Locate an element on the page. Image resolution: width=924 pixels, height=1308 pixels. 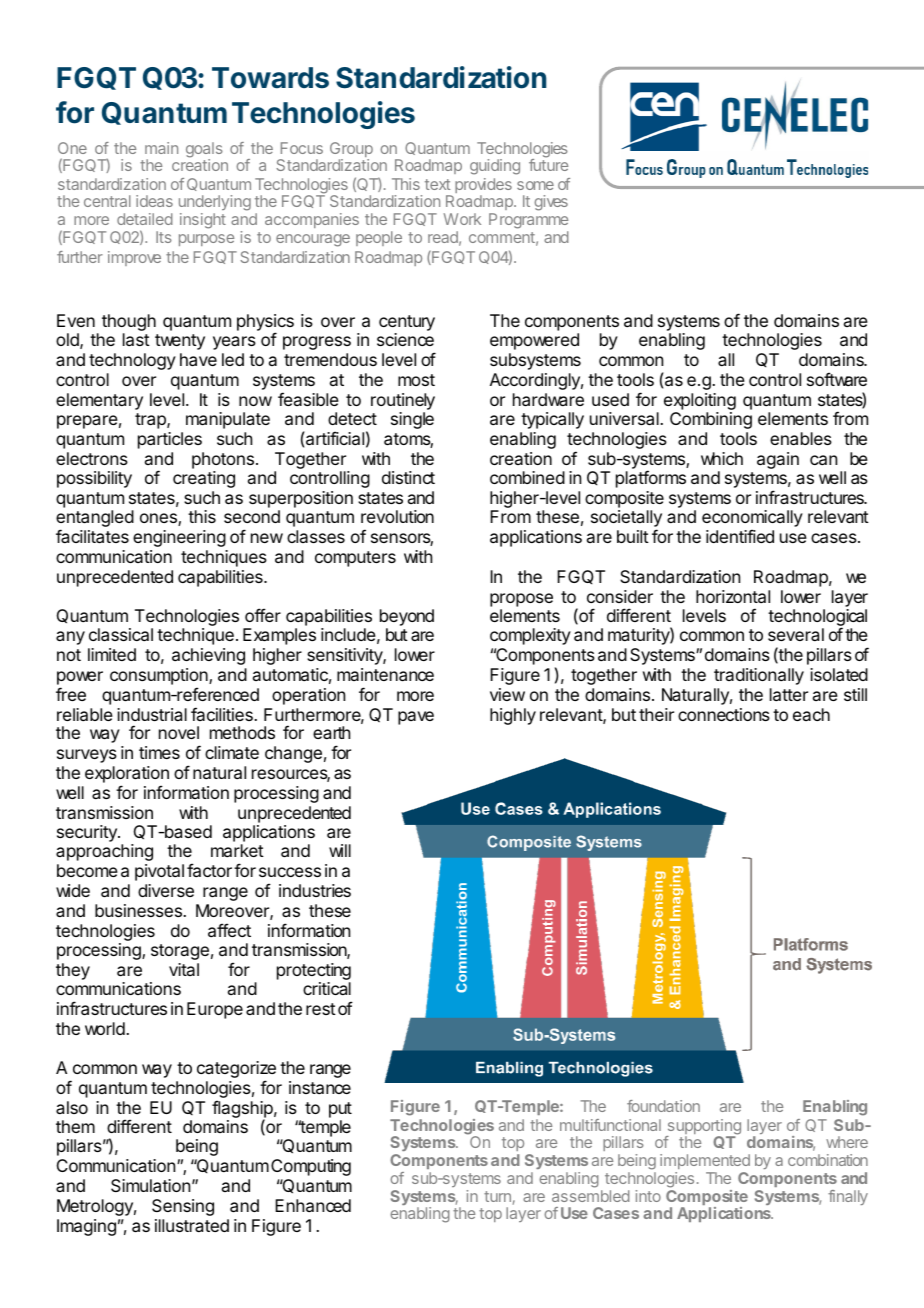
gives is located at coordinates (551, 203).
